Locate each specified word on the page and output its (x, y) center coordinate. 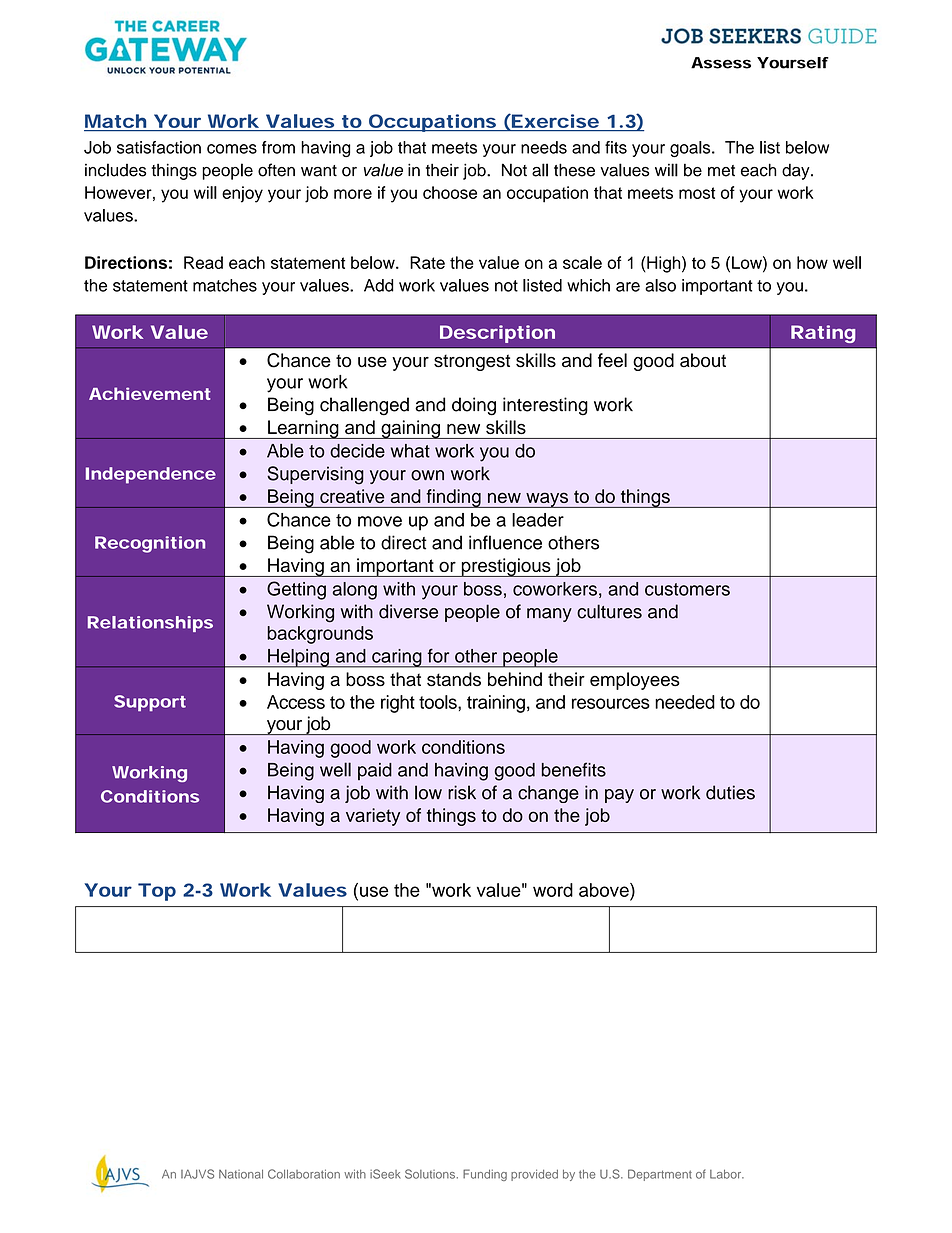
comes (232, 149)
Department (660, 1175)
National (241, 1174)
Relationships (150, 624)
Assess (721, 63)
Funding (485, 1175)
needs (544, 147)
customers (687, 589)
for (438, 655)
